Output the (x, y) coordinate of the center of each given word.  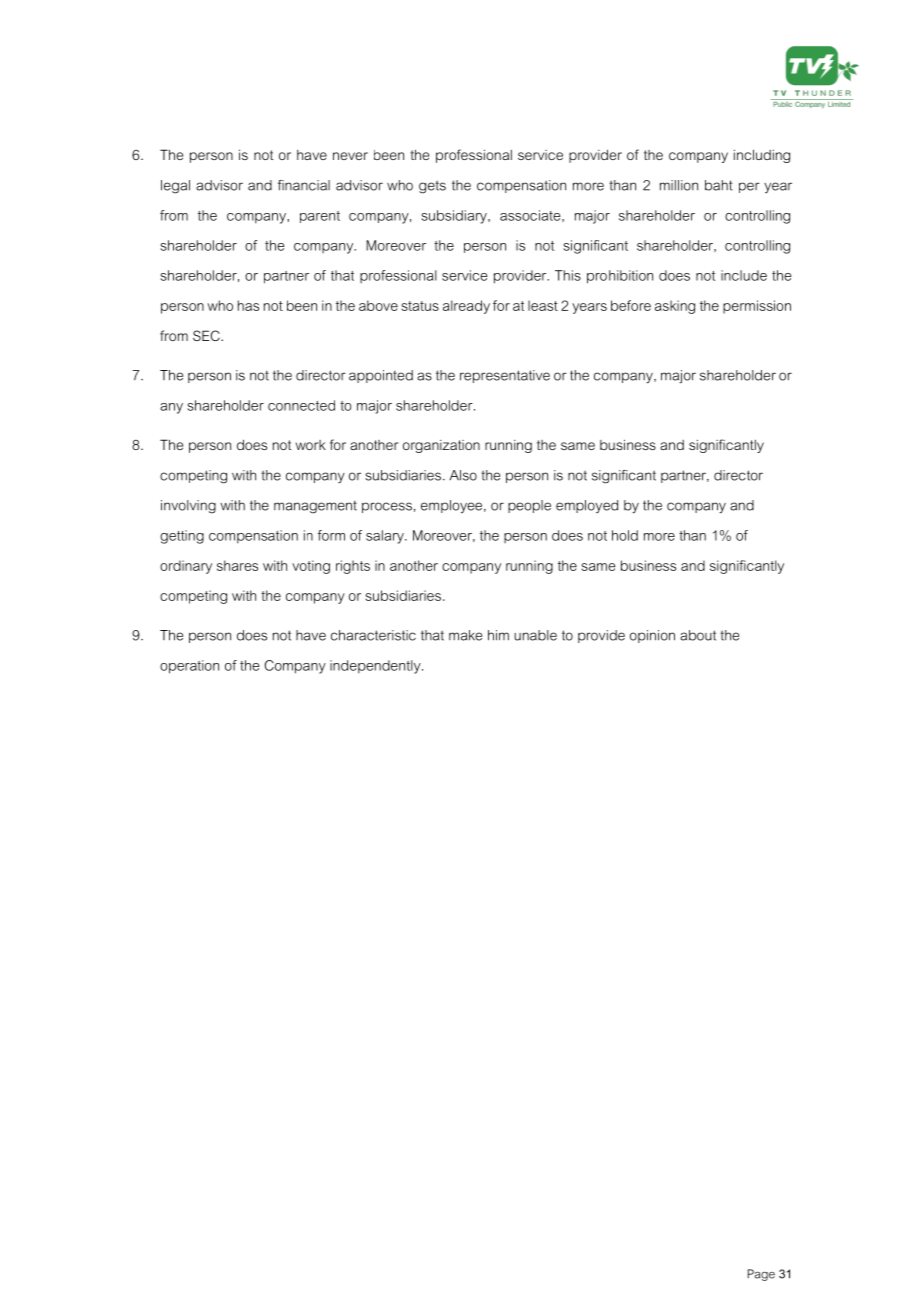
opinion (652, 636)
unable (535, 635)
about (698, 635)
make (465, 635)
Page (761, 1275)
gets (432, 187)
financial (304, 185)
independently (376, 667)
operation (189, 667)
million (679, 185)
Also (463, 475)
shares (237, 565)
